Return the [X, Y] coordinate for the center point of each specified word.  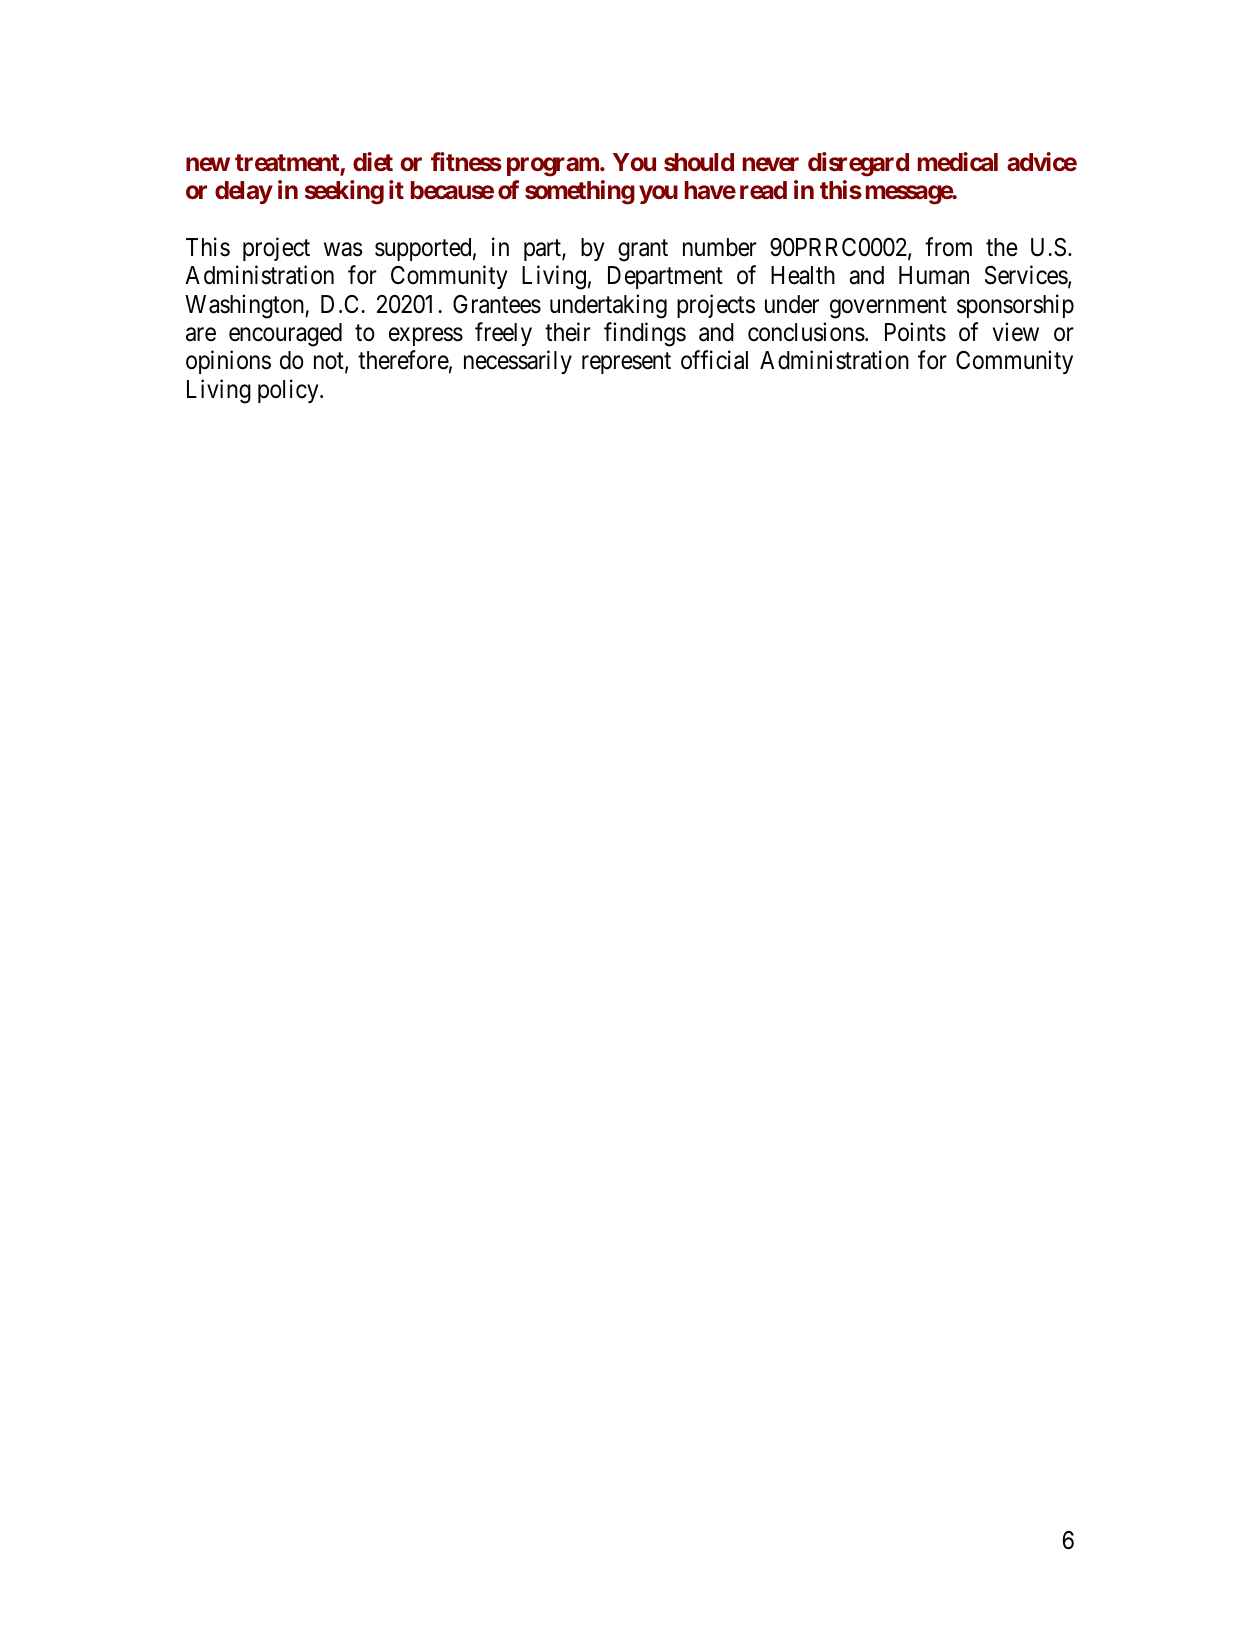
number [720, 247]
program [554, 167]
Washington [245, 306]
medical [958, 162]
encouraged [285, 335]
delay [244, 192]
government [888, 307]
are [201, 335]
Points [915, 332]
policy [289, 391]
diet [373, 161]
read [763, 190]
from [948, 247]
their [568, 332]
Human [934, 275]
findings [645, 334]
